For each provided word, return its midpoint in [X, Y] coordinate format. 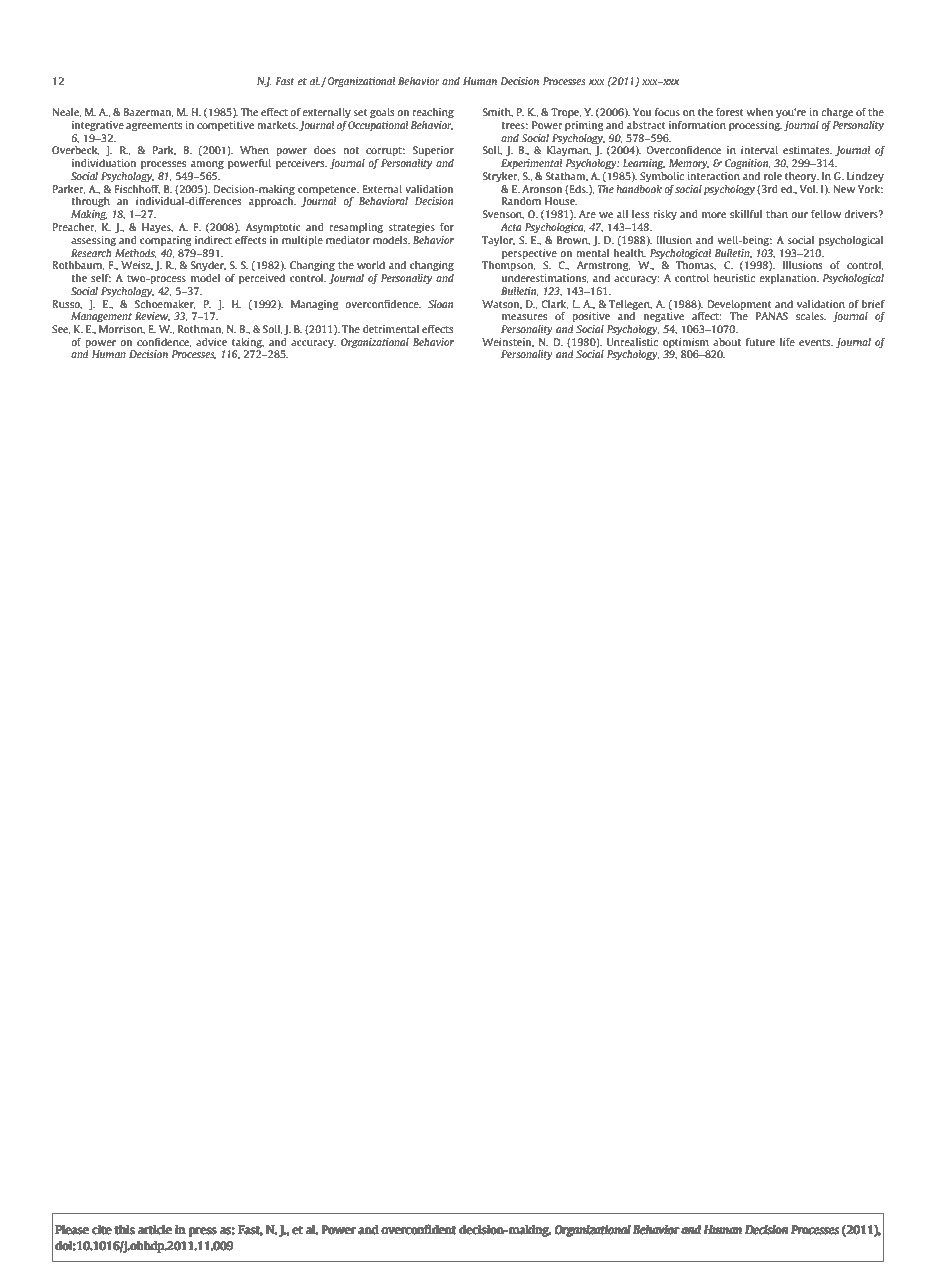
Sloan [440, 304]
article [155, 1229]
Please [72, 1229]
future [760, 342]
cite [101, 1229]
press [202, 1232]
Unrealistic [632, 342]
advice [211, 342]
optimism [686, 343]
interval [759, 150]
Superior [433, 151]
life [787, 342]
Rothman [201, 329]
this [125, 1229]
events [816, 342]
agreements [154, 126]
